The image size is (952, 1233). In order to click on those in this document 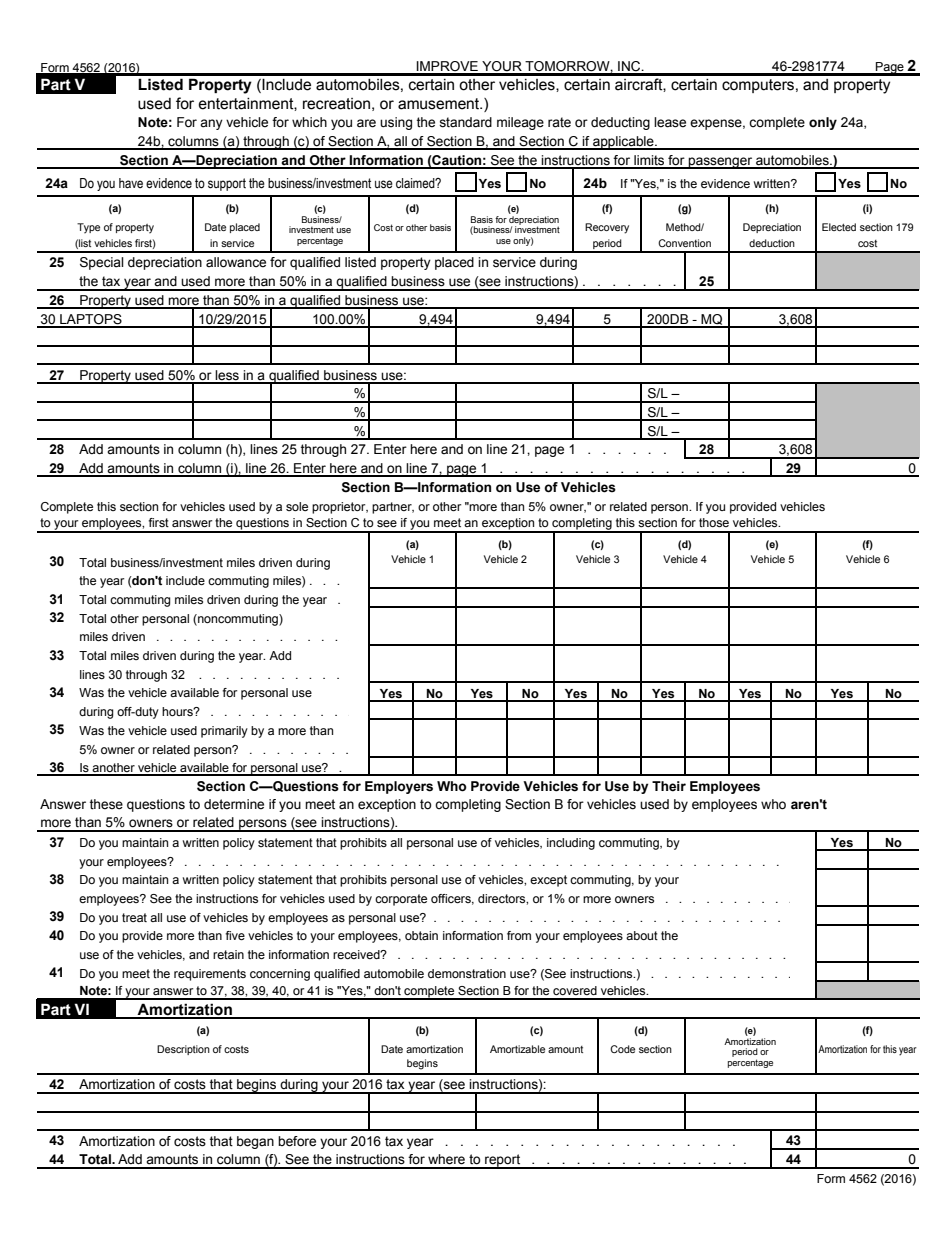, I will do `click(714, 522)`.
